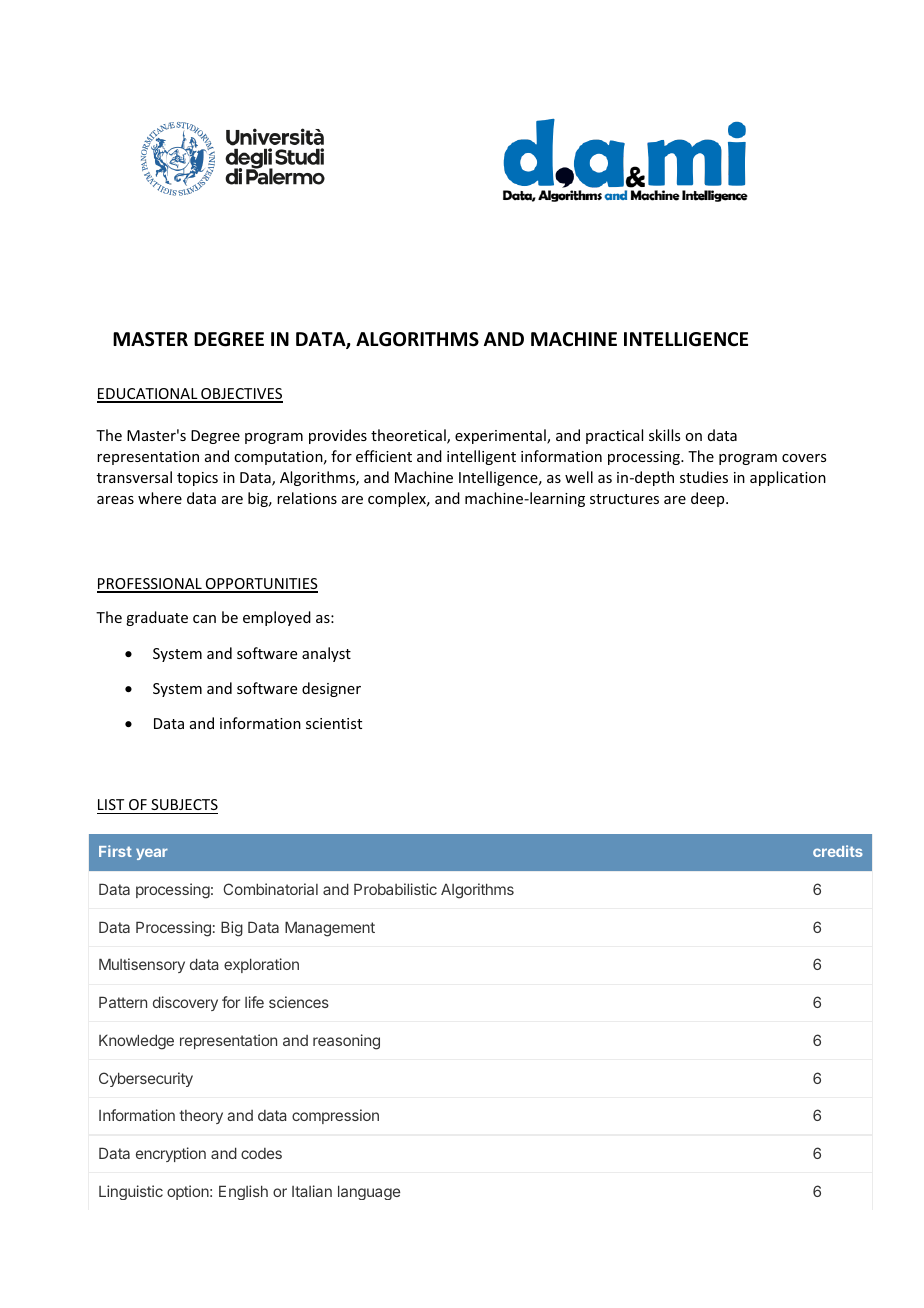  I want to click on SUBJECTS, so click(184, 804).
